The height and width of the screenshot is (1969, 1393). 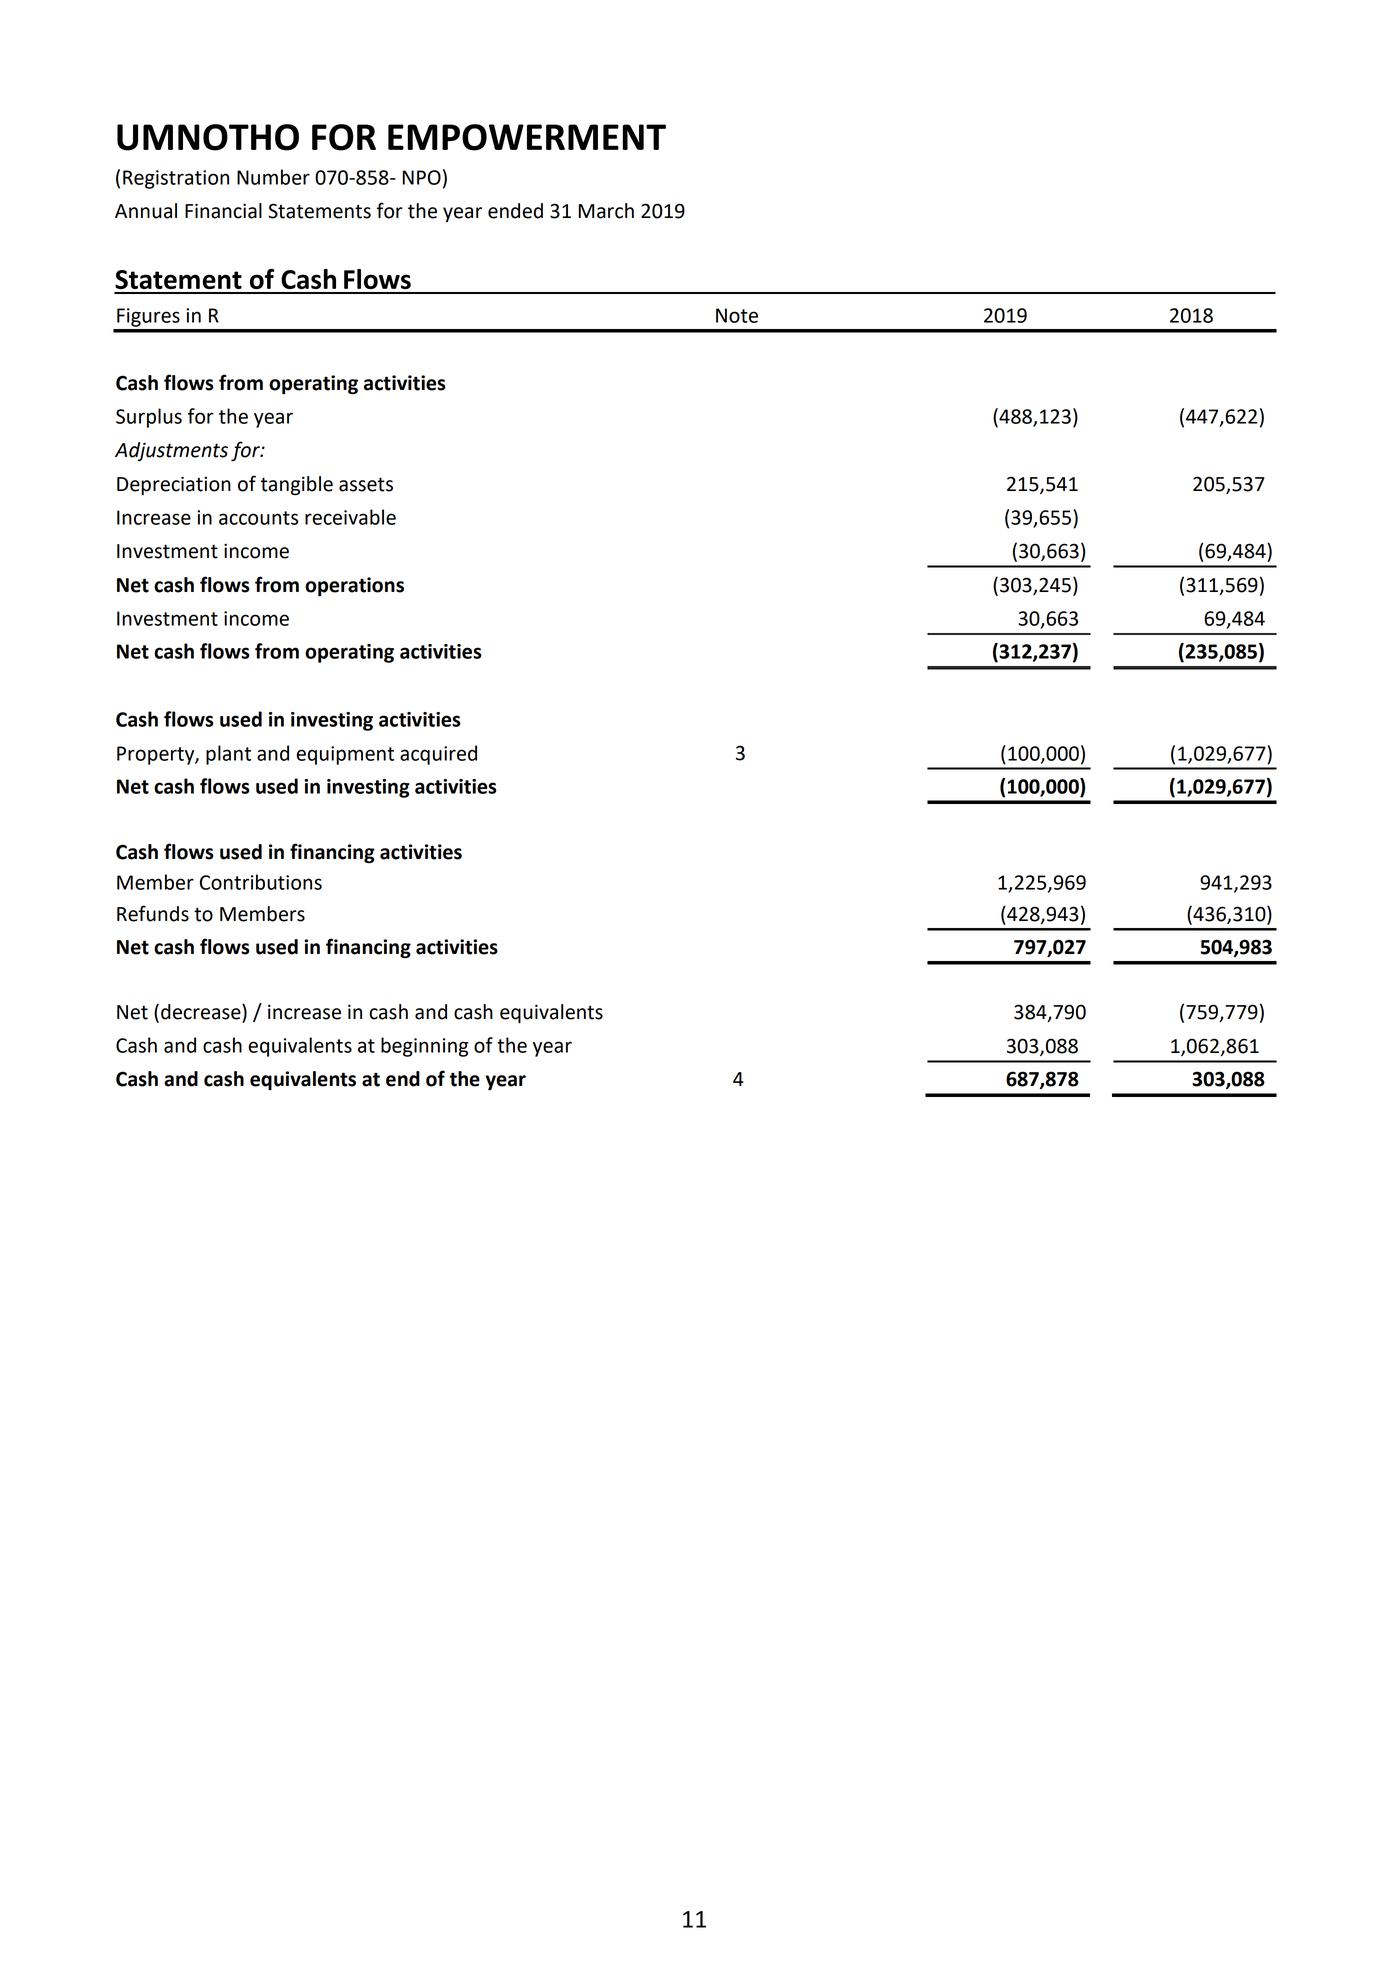 I want to click on decrease, so click(x=202, y=1013).
